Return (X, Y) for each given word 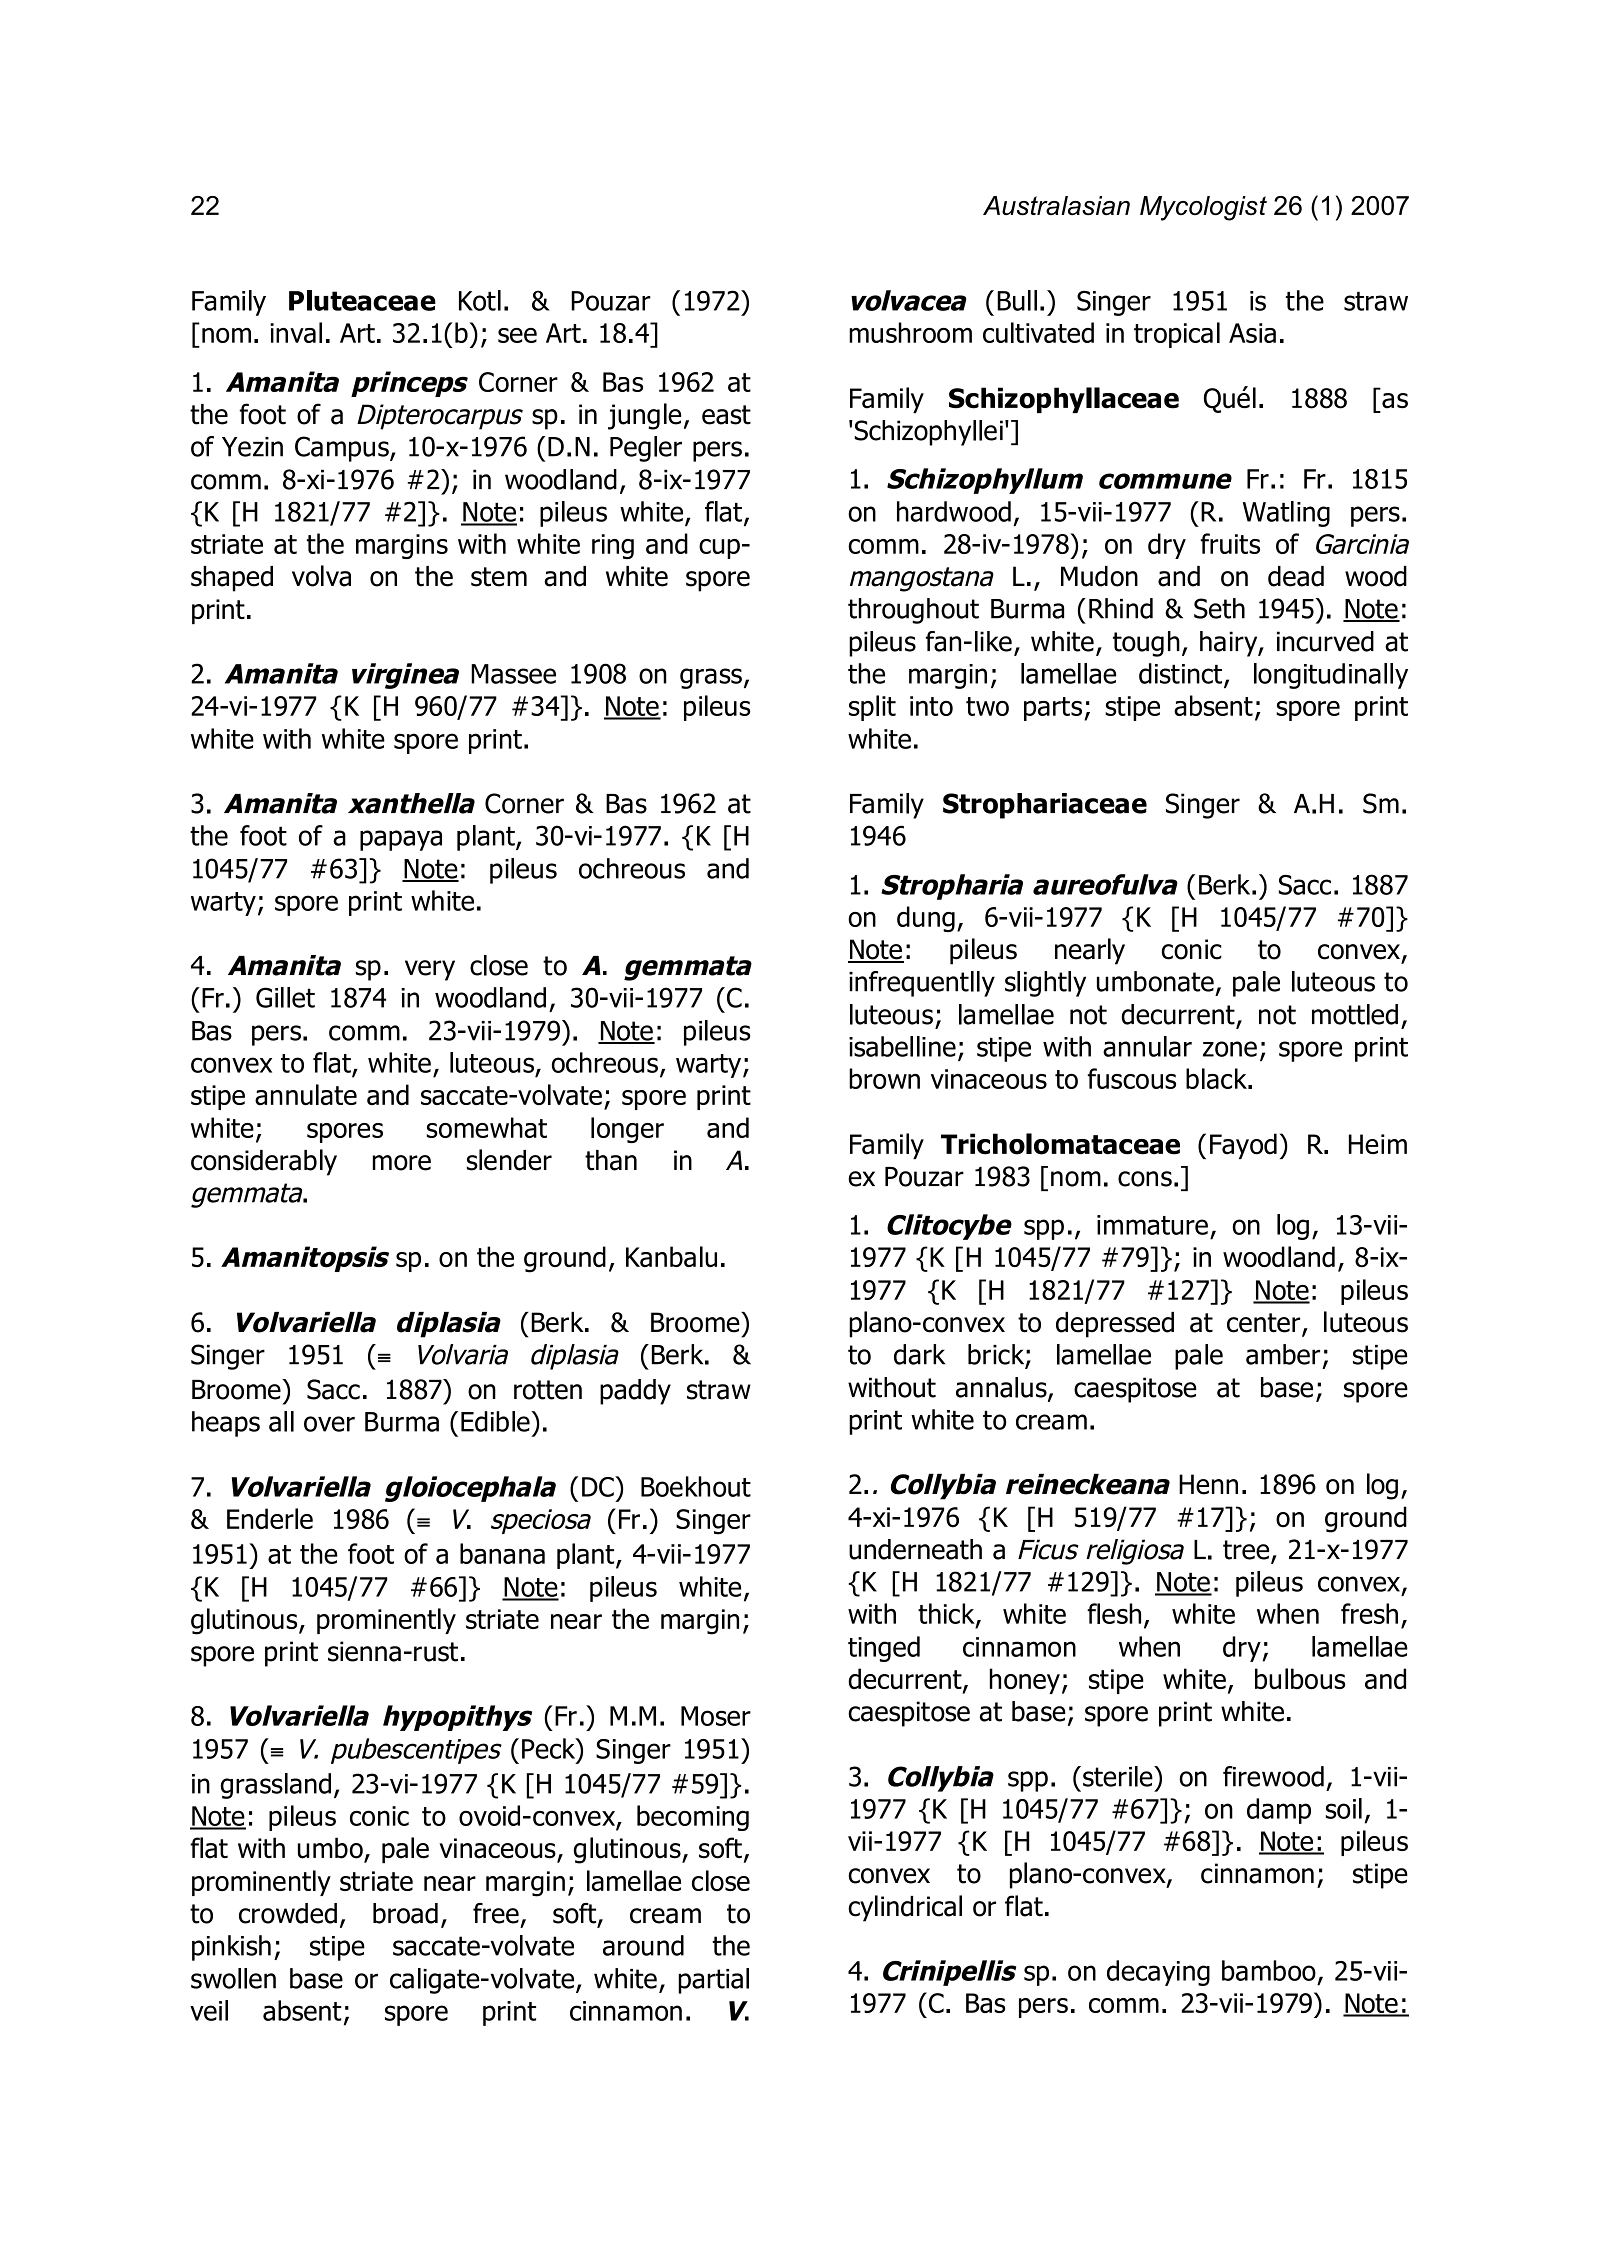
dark (919, 1354)
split (872, 708)
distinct (1182, 674)
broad (405, 1913)
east (726, 415)
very (430, 970)
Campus (343, 449)
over (329, 1424)
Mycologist (1203, 208)
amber (1283, 1354)
